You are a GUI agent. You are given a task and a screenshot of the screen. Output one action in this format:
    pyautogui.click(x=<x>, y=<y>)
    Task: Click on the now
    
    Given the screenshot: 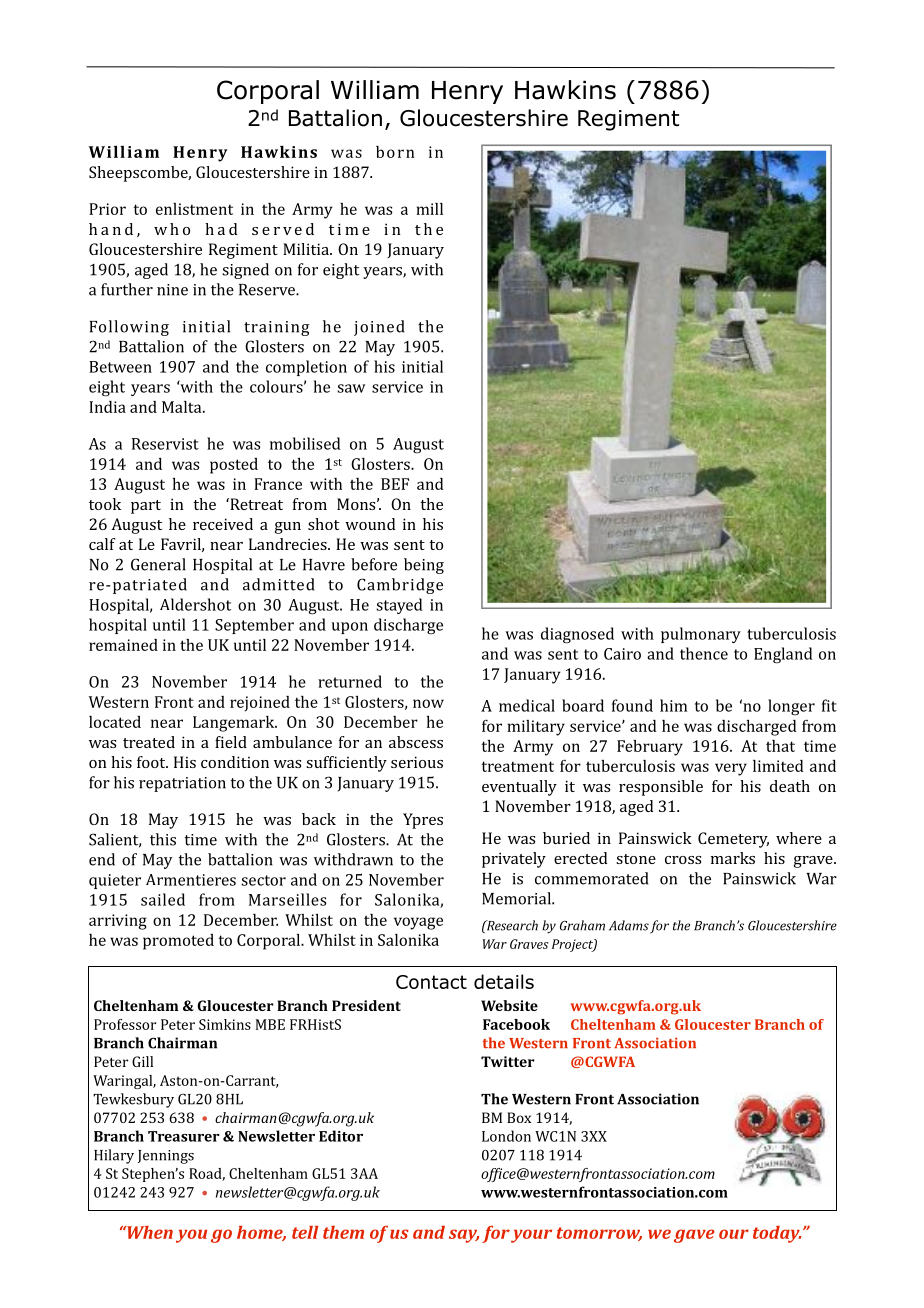 What is the action you would take?
    pyautogui.click(x=428, y=703)
